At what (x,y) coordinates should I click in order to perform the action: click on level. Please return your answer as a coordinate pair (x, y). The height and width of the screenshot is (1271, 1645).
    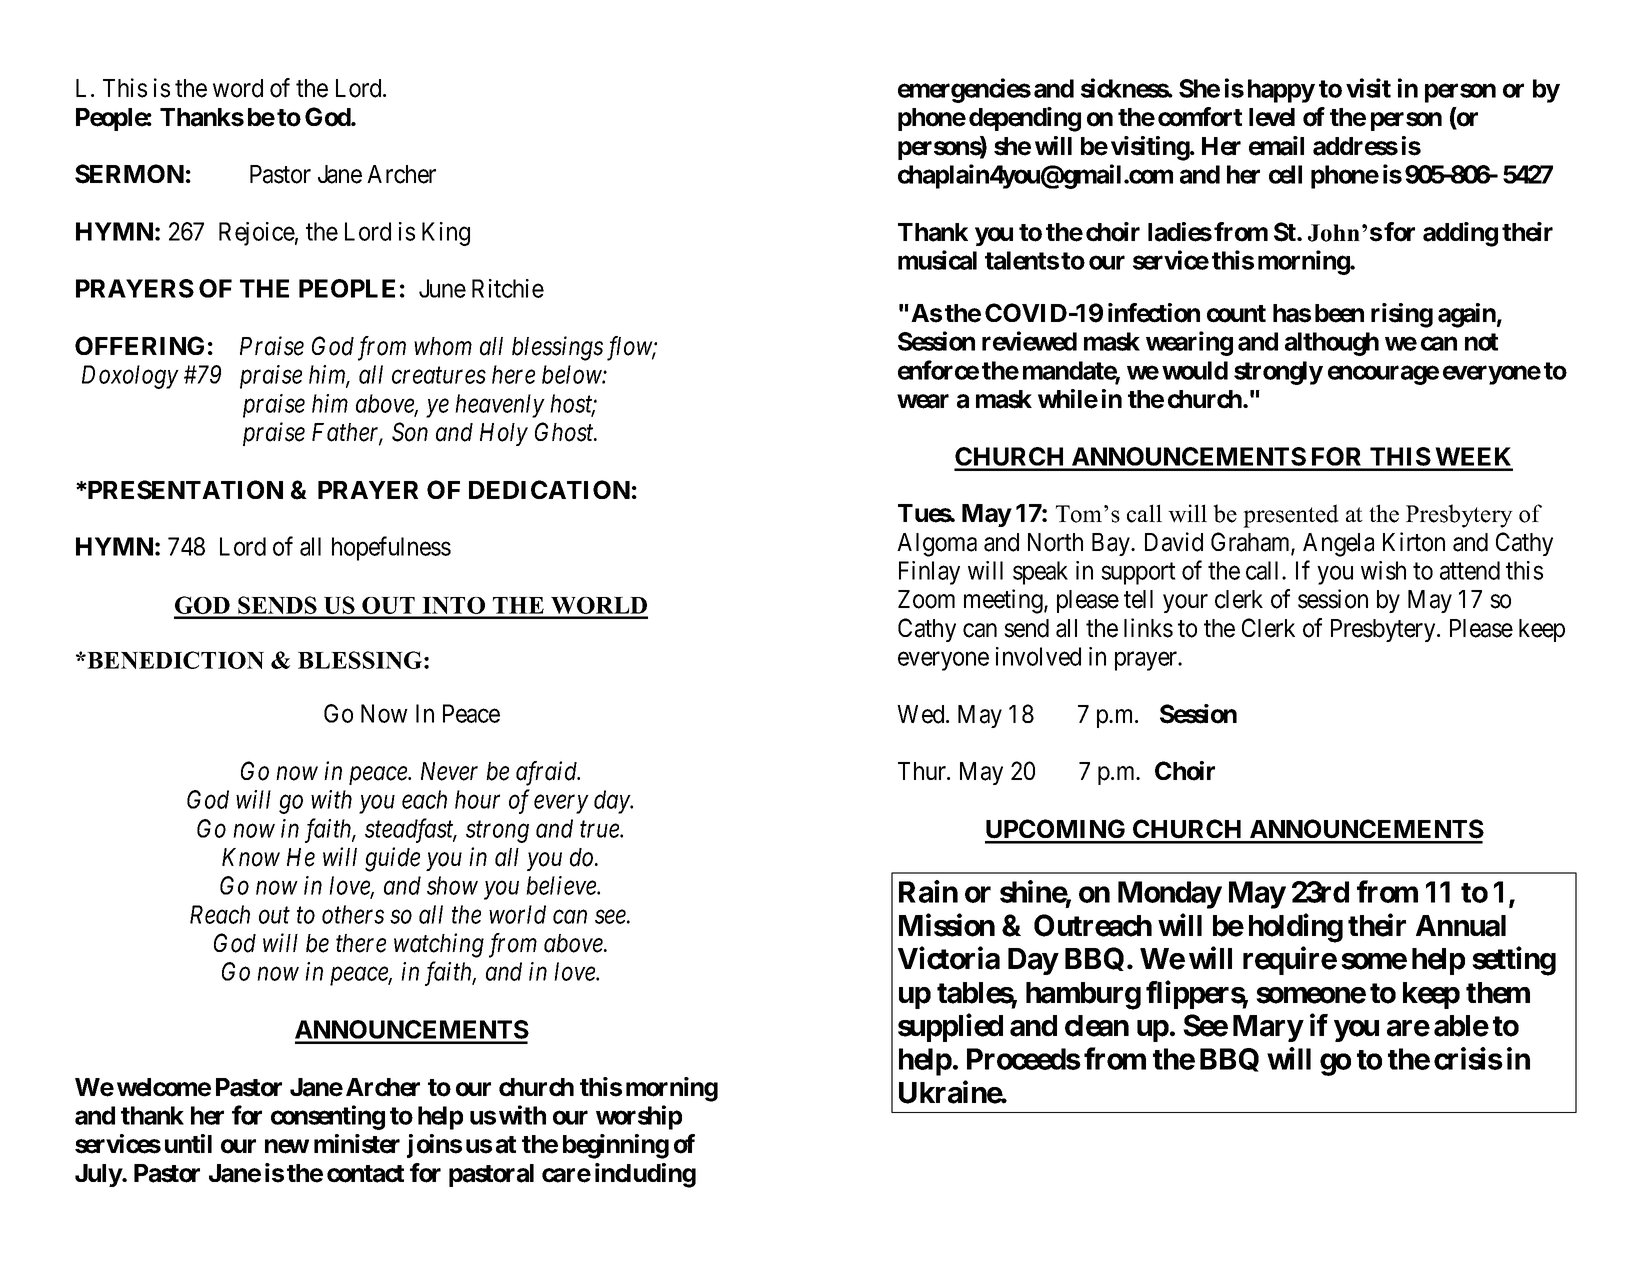
    Looking at the image, I should click on (1272, 117).
